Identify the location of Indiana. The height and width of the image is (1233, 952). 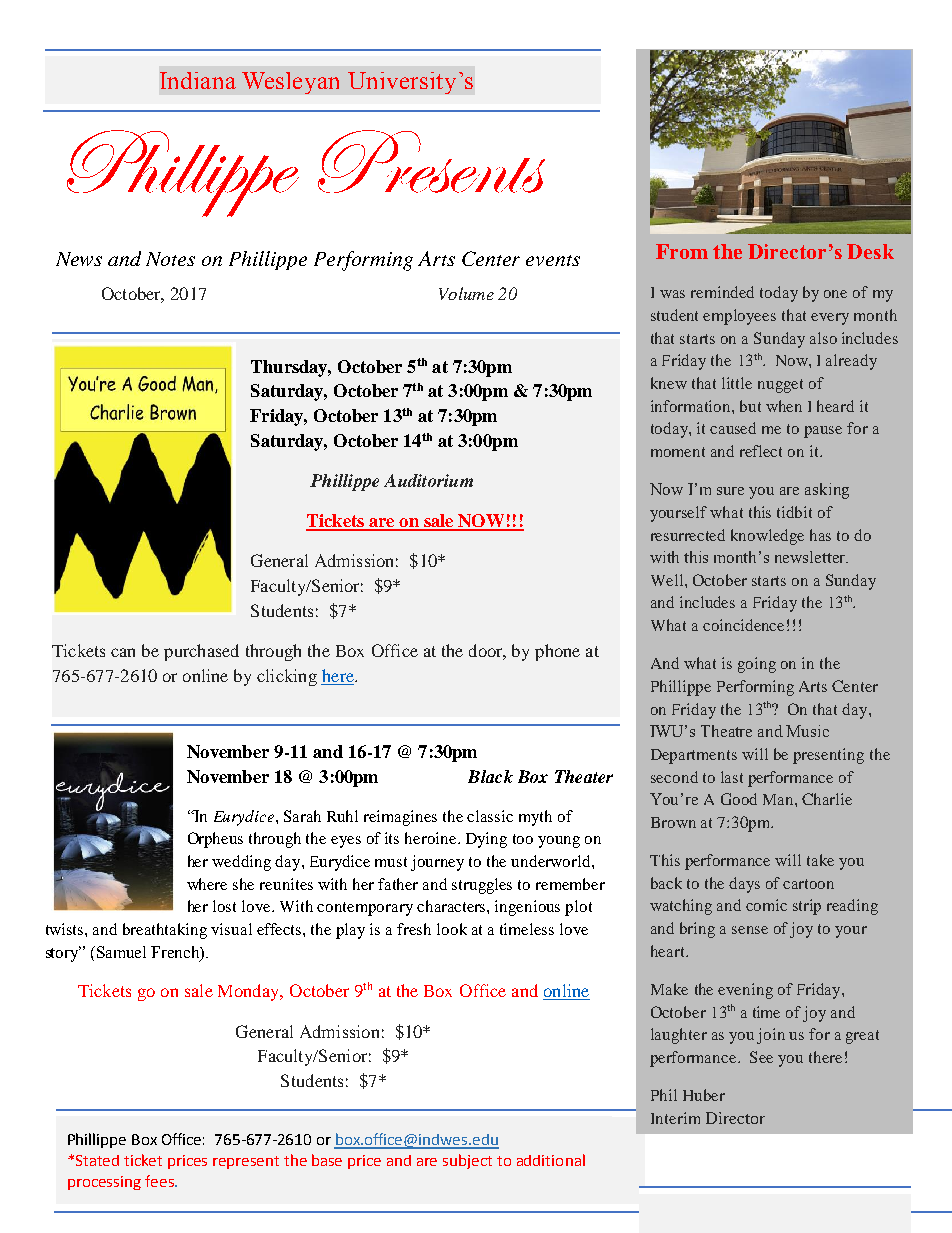
(198, 80).
